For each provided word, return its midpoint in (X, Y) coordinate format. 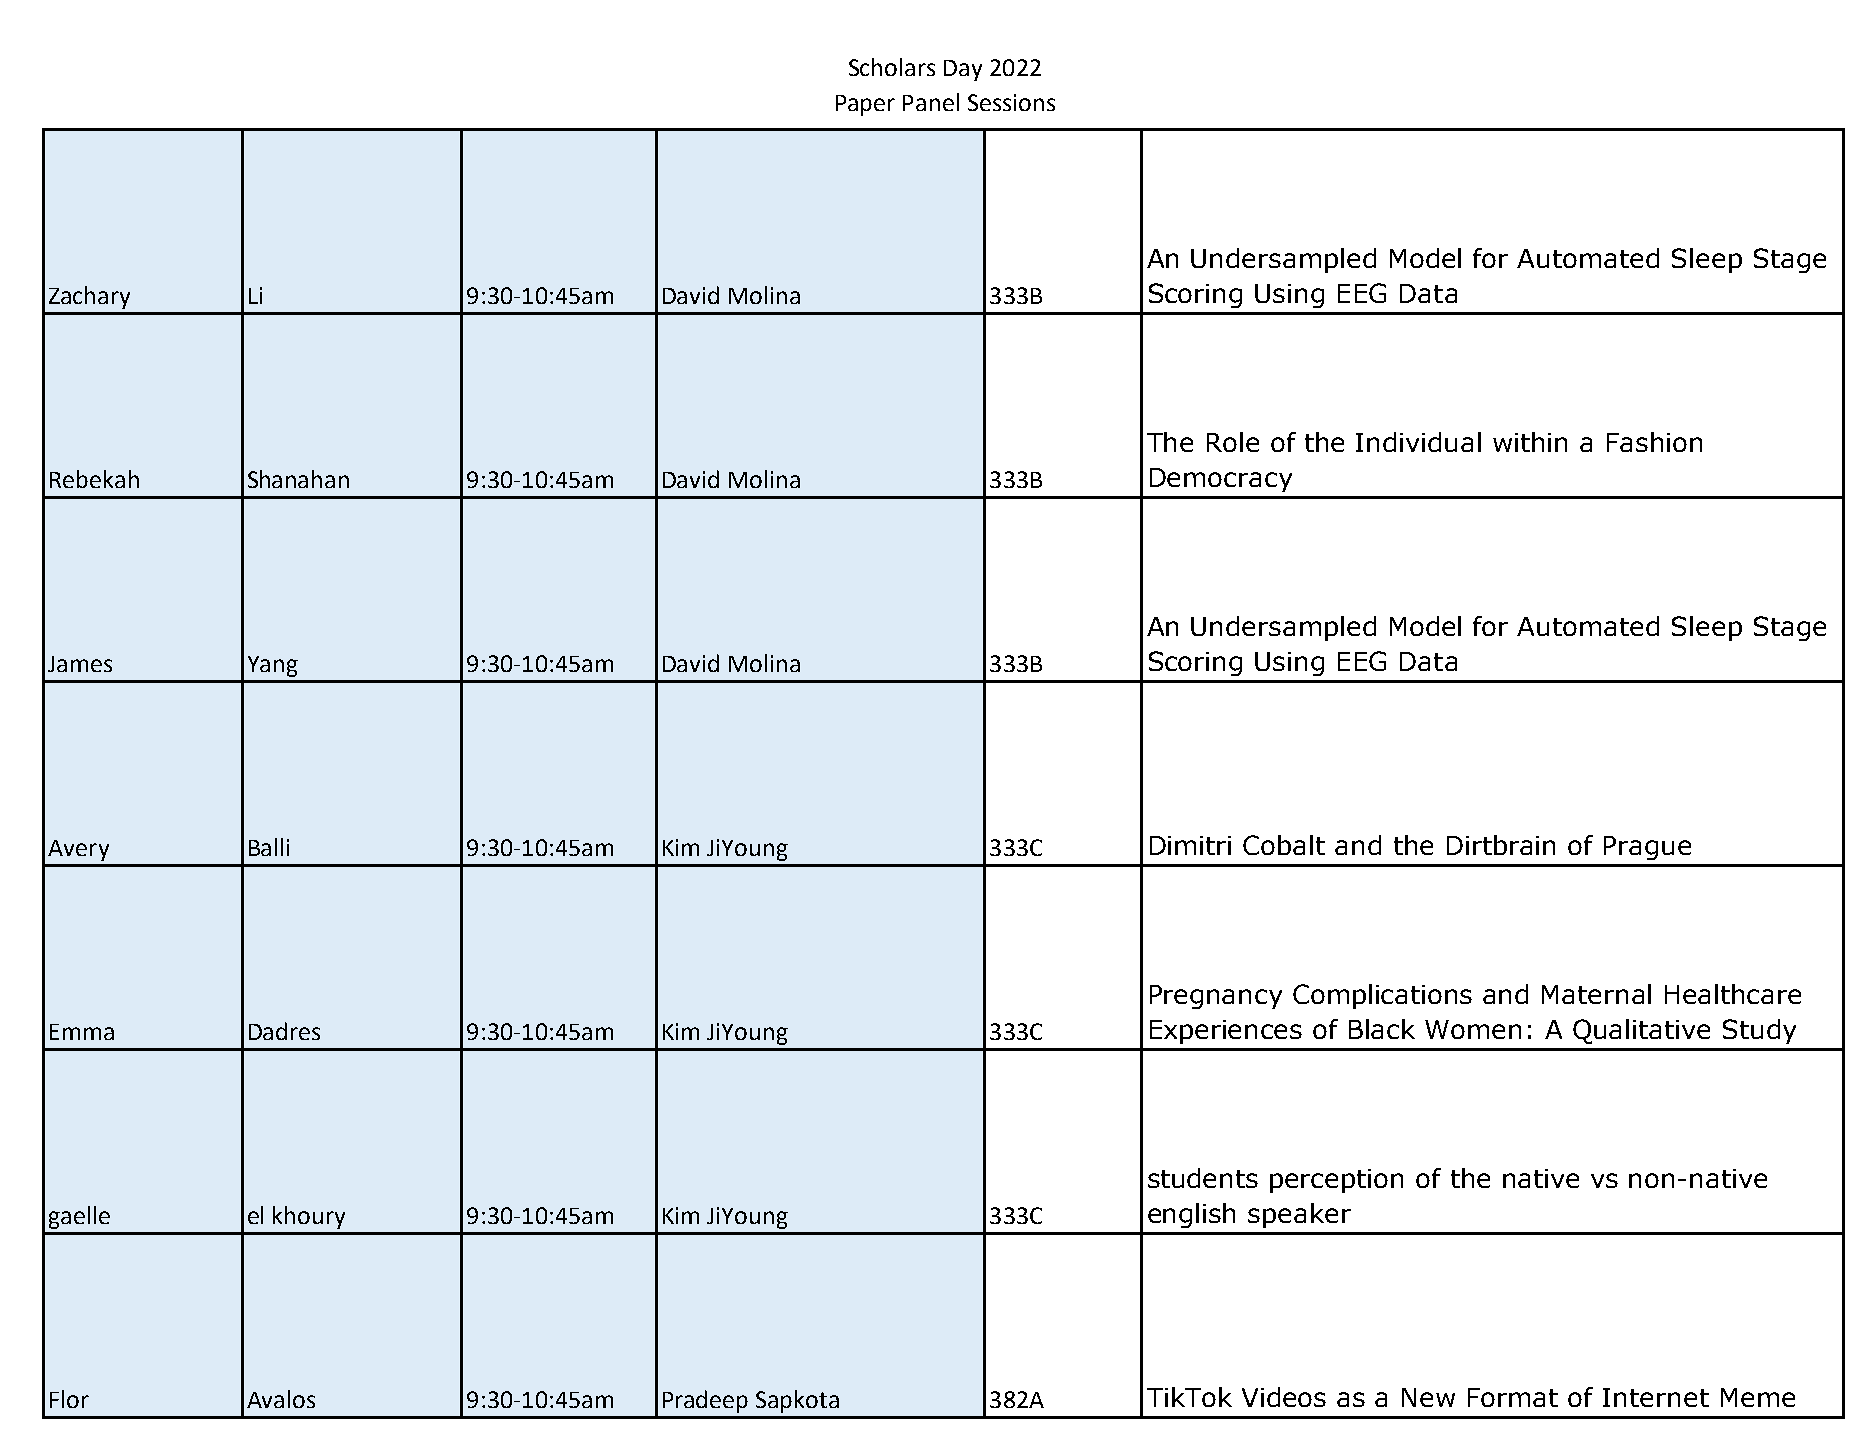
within (1530, 442)
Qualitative (1641, 1031)
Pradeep (705, 1401)
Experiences (1226, 1032)
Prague (1647, 848)
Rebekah (94, 479)
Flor (69, 1399)
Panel (931, 102)
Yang (273, 666)
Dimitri (1190, 845)
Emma (82, 1032)
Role (1233, 442)
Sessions (1011, 102)
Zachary (89, 297)
